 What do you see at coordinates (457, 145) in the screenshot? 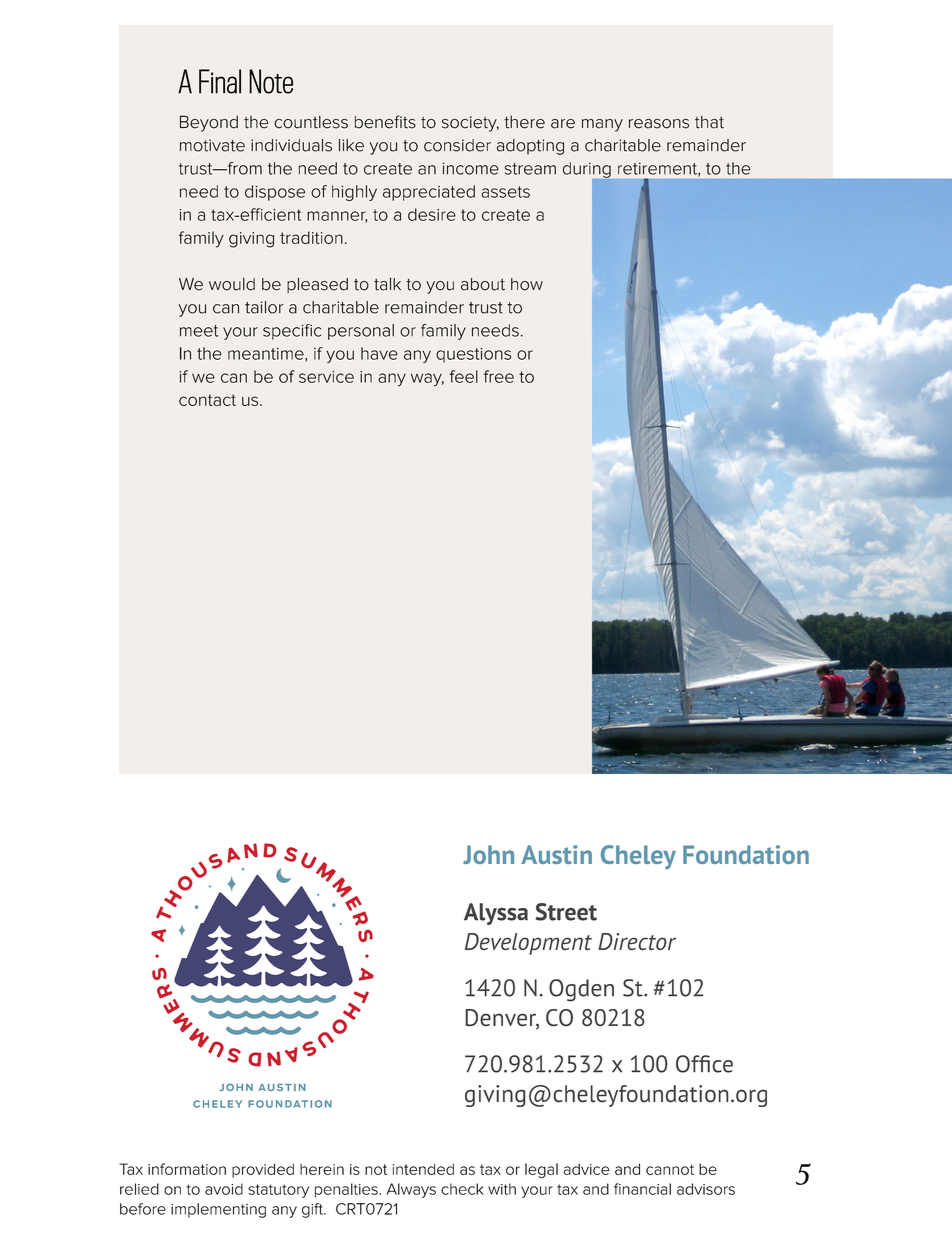
I see `consider` at bounding box center [457, 145].
